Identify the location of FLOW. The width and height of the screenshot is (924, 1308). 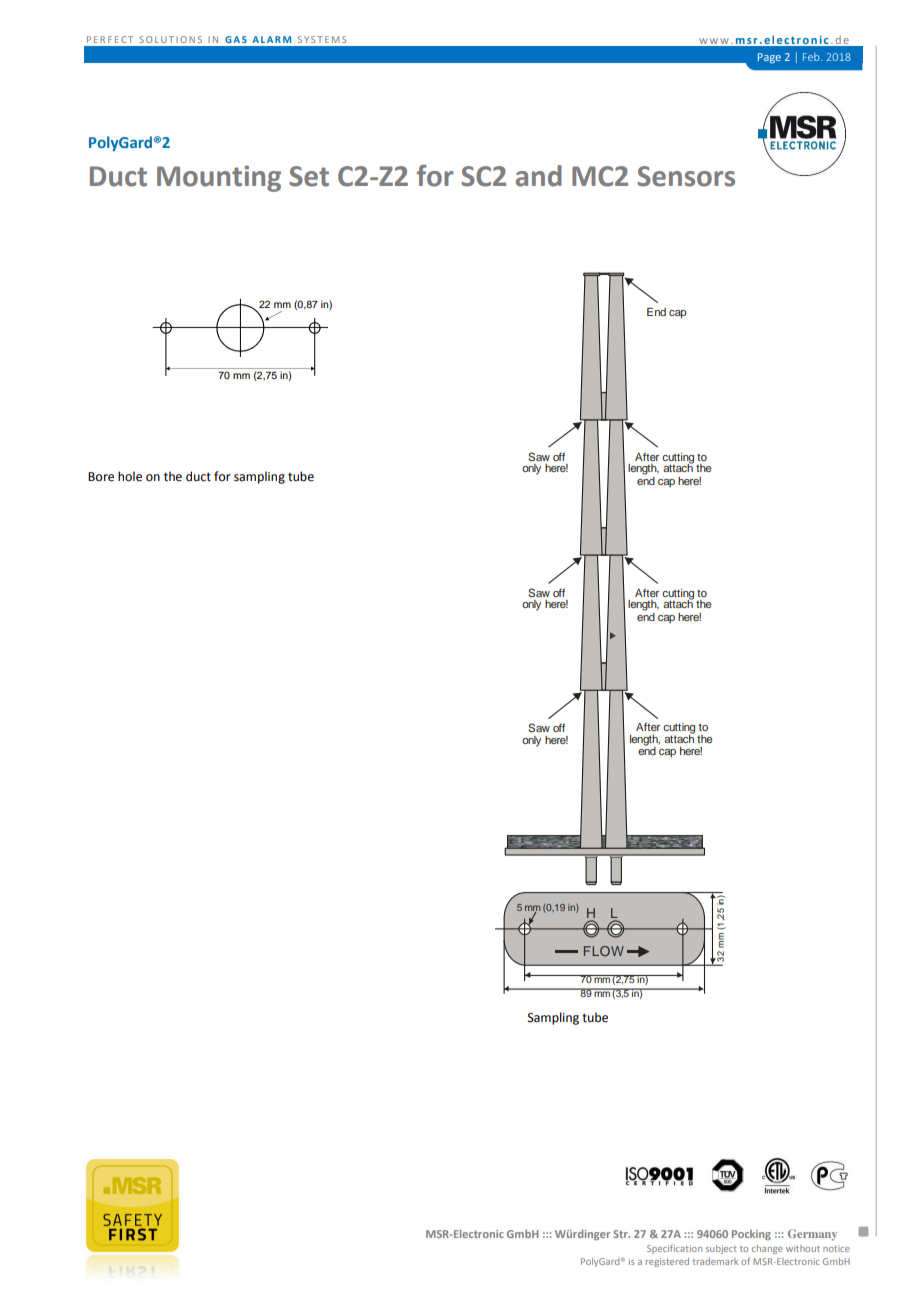
(604, 951).
